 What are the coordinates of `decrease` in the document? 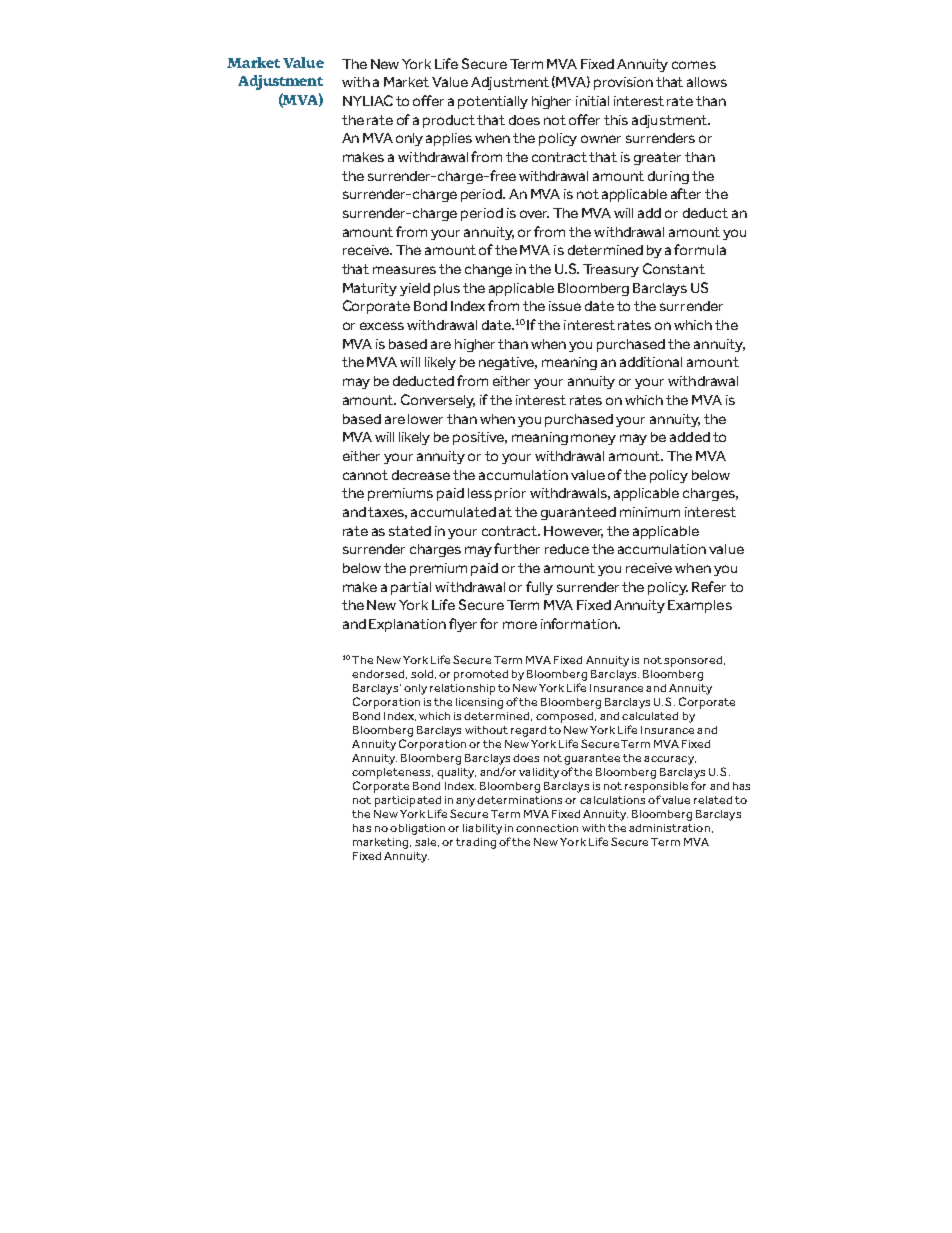 It's located at (421, 475).
